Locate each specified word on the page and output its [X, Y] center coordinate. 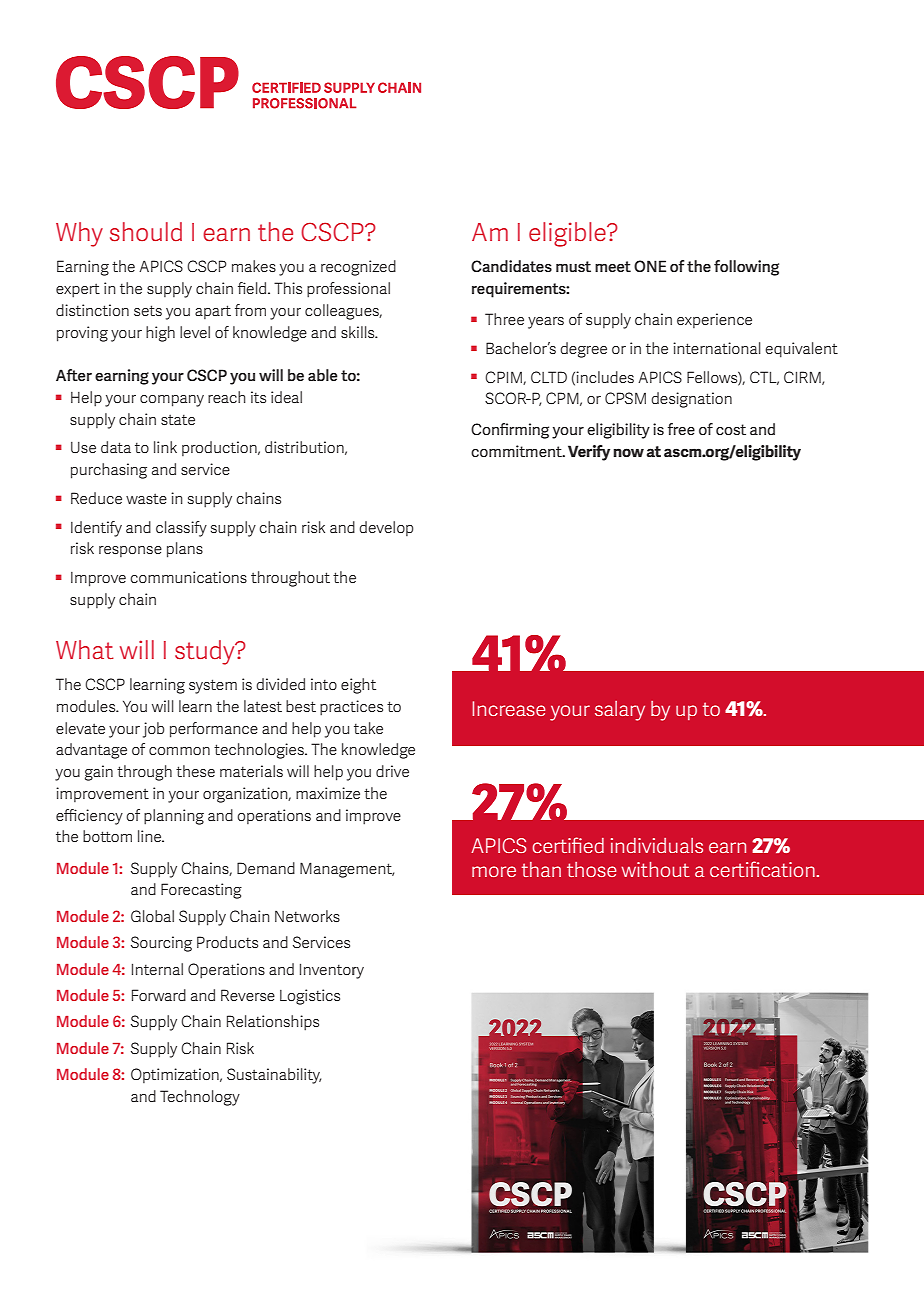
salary [620, 711]
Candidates [511, 266]
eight [358, 686]
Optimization [176, 1075]
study [206, 652]
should [146, 232]
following [746, 268]
